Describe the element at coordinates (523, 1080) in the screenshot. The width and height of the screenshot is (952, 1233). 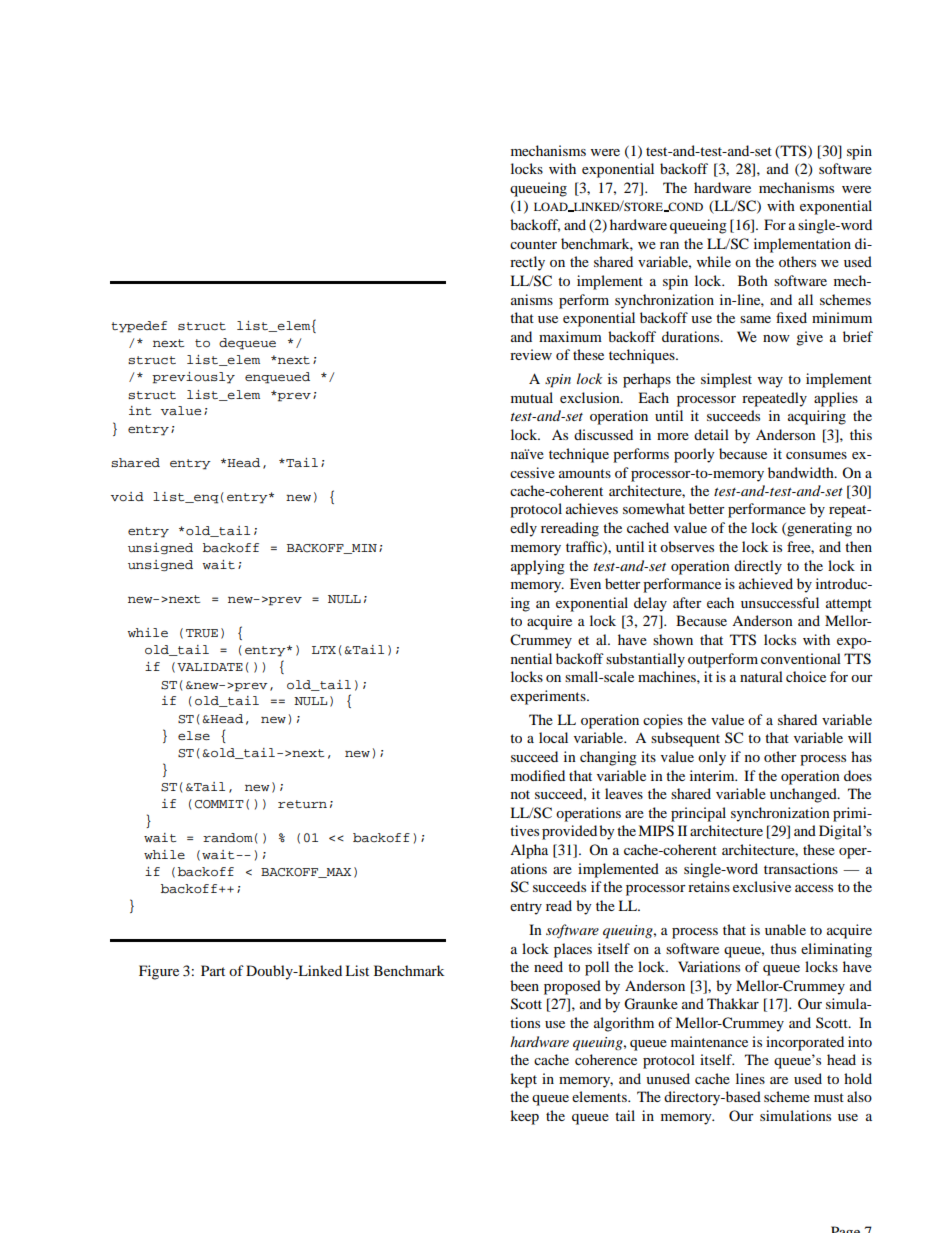
I see `kept` at that location.
